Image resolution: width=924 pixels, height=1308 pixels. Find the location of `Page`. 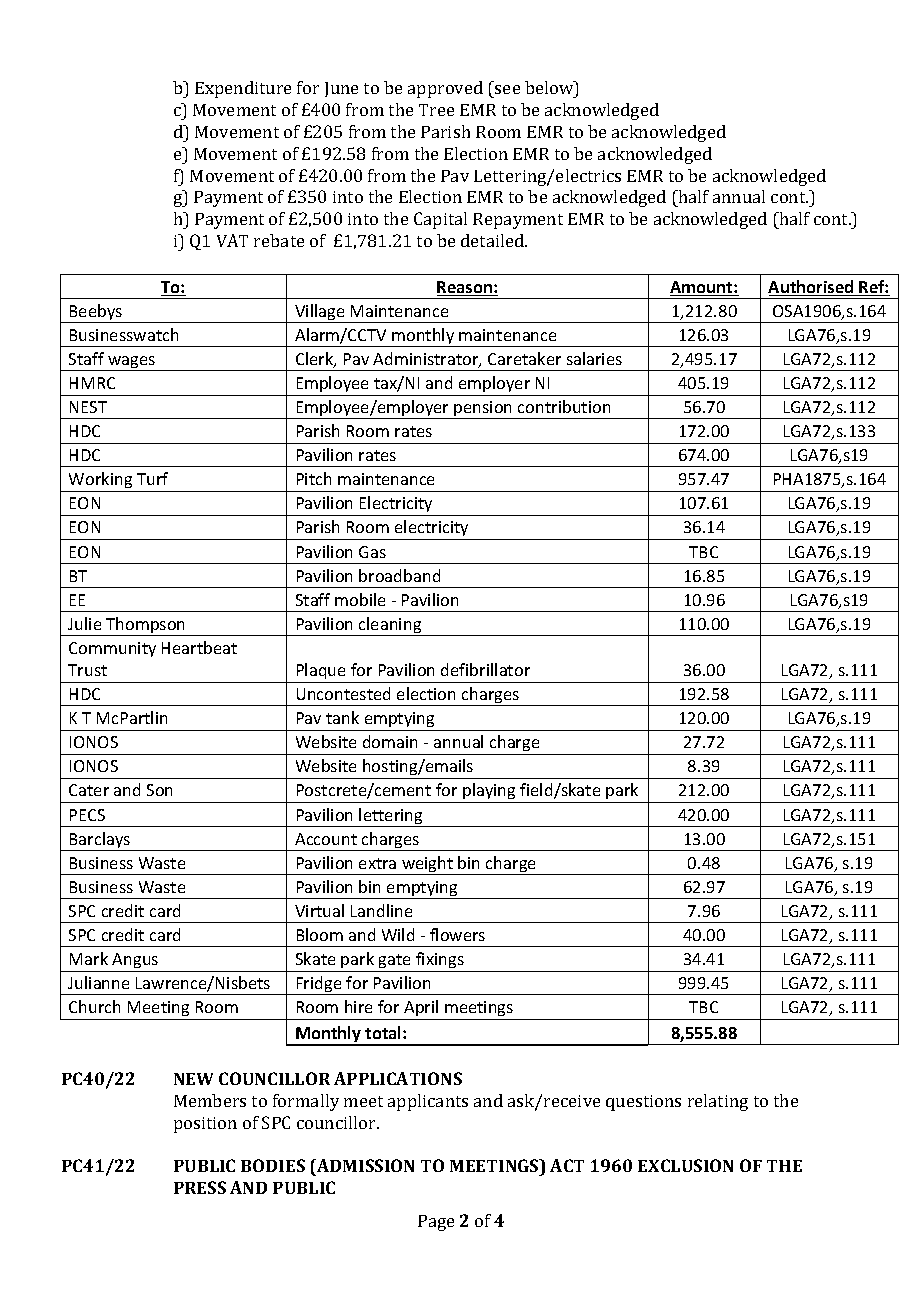

Page is located at coordinates (436, 1223).
